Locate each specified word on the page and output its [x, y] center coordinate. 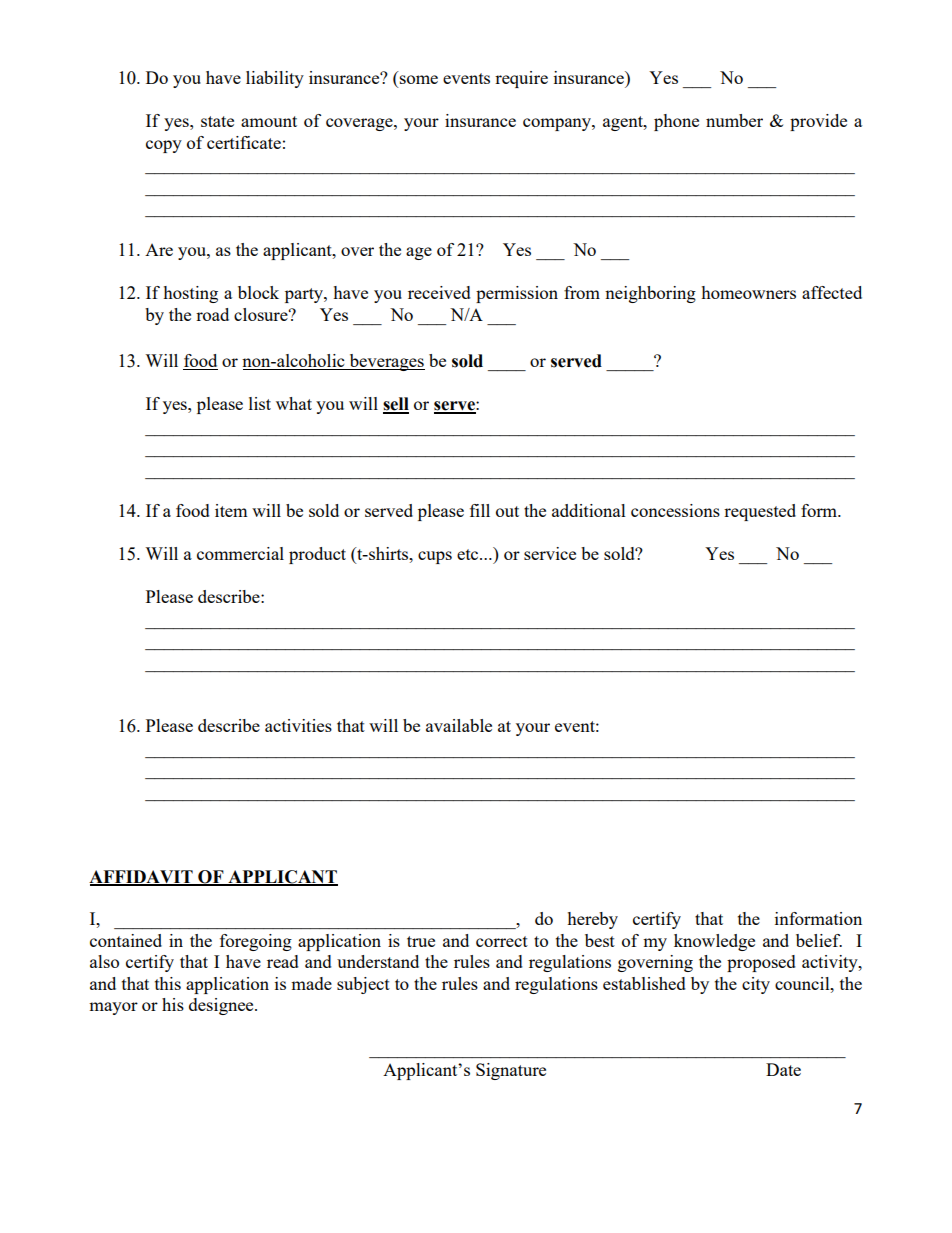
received [439, 292]
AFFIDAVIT [142, 877]
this [168, 983]
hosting [190, 294]
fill [480, 510]
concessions [675, 510]
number [734, 120]
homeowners [748, 292]
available [459, 725]
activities [298, 725]
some [419, 79]
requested [760, 512]
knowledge [714, 942]
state [217, 121]
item [231, 510]
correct [502, 941]
